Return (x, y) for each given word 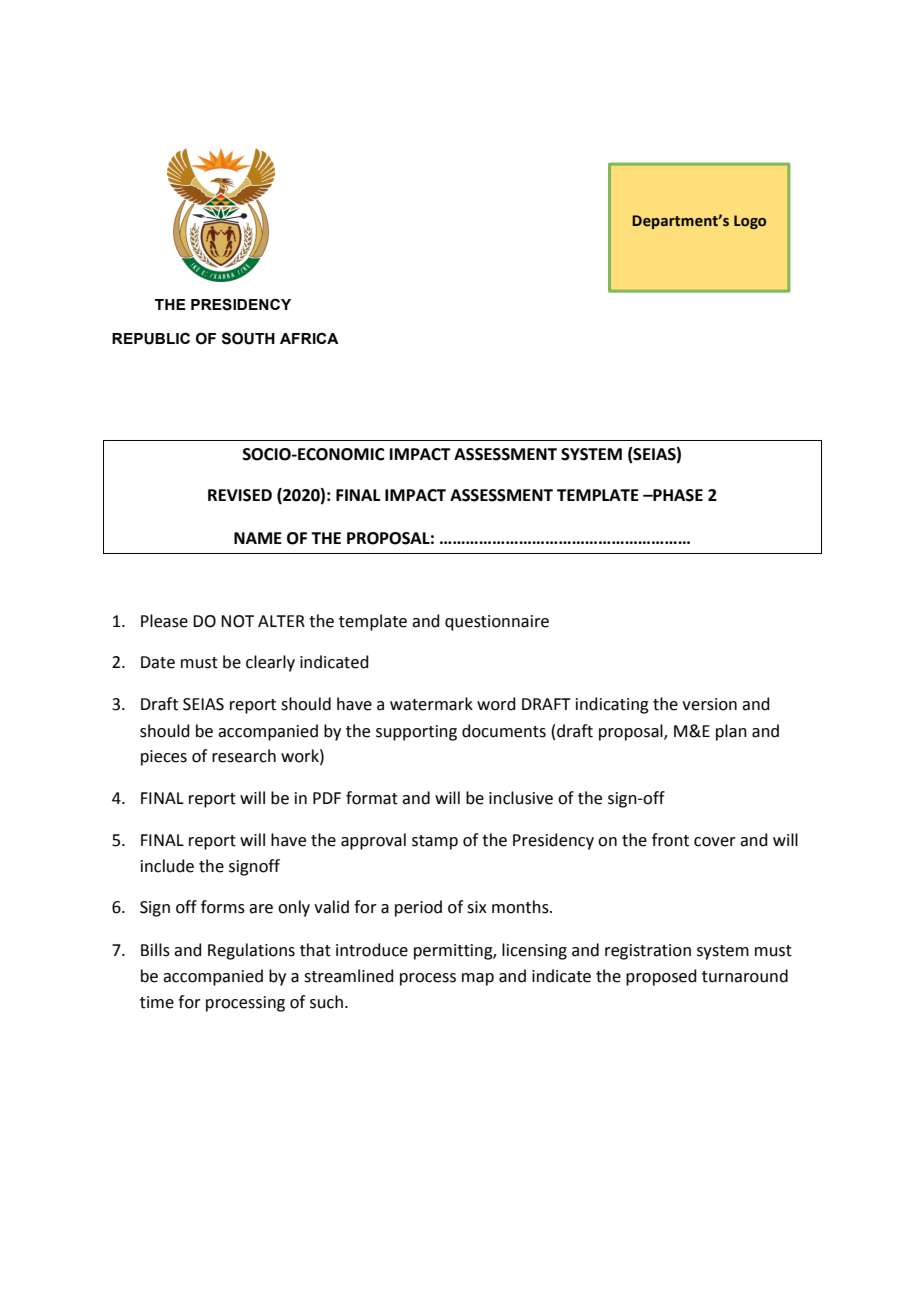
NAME (258, 538)
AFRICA (309, 338)
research (244, 756)
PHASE (677, 495)
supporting (416, 733)
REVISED (240, 495)
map (478, 979)
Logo (750, 222)
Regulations (251, 951)
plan (731, 732)
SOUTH (248, 338)
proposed (661, 977)
